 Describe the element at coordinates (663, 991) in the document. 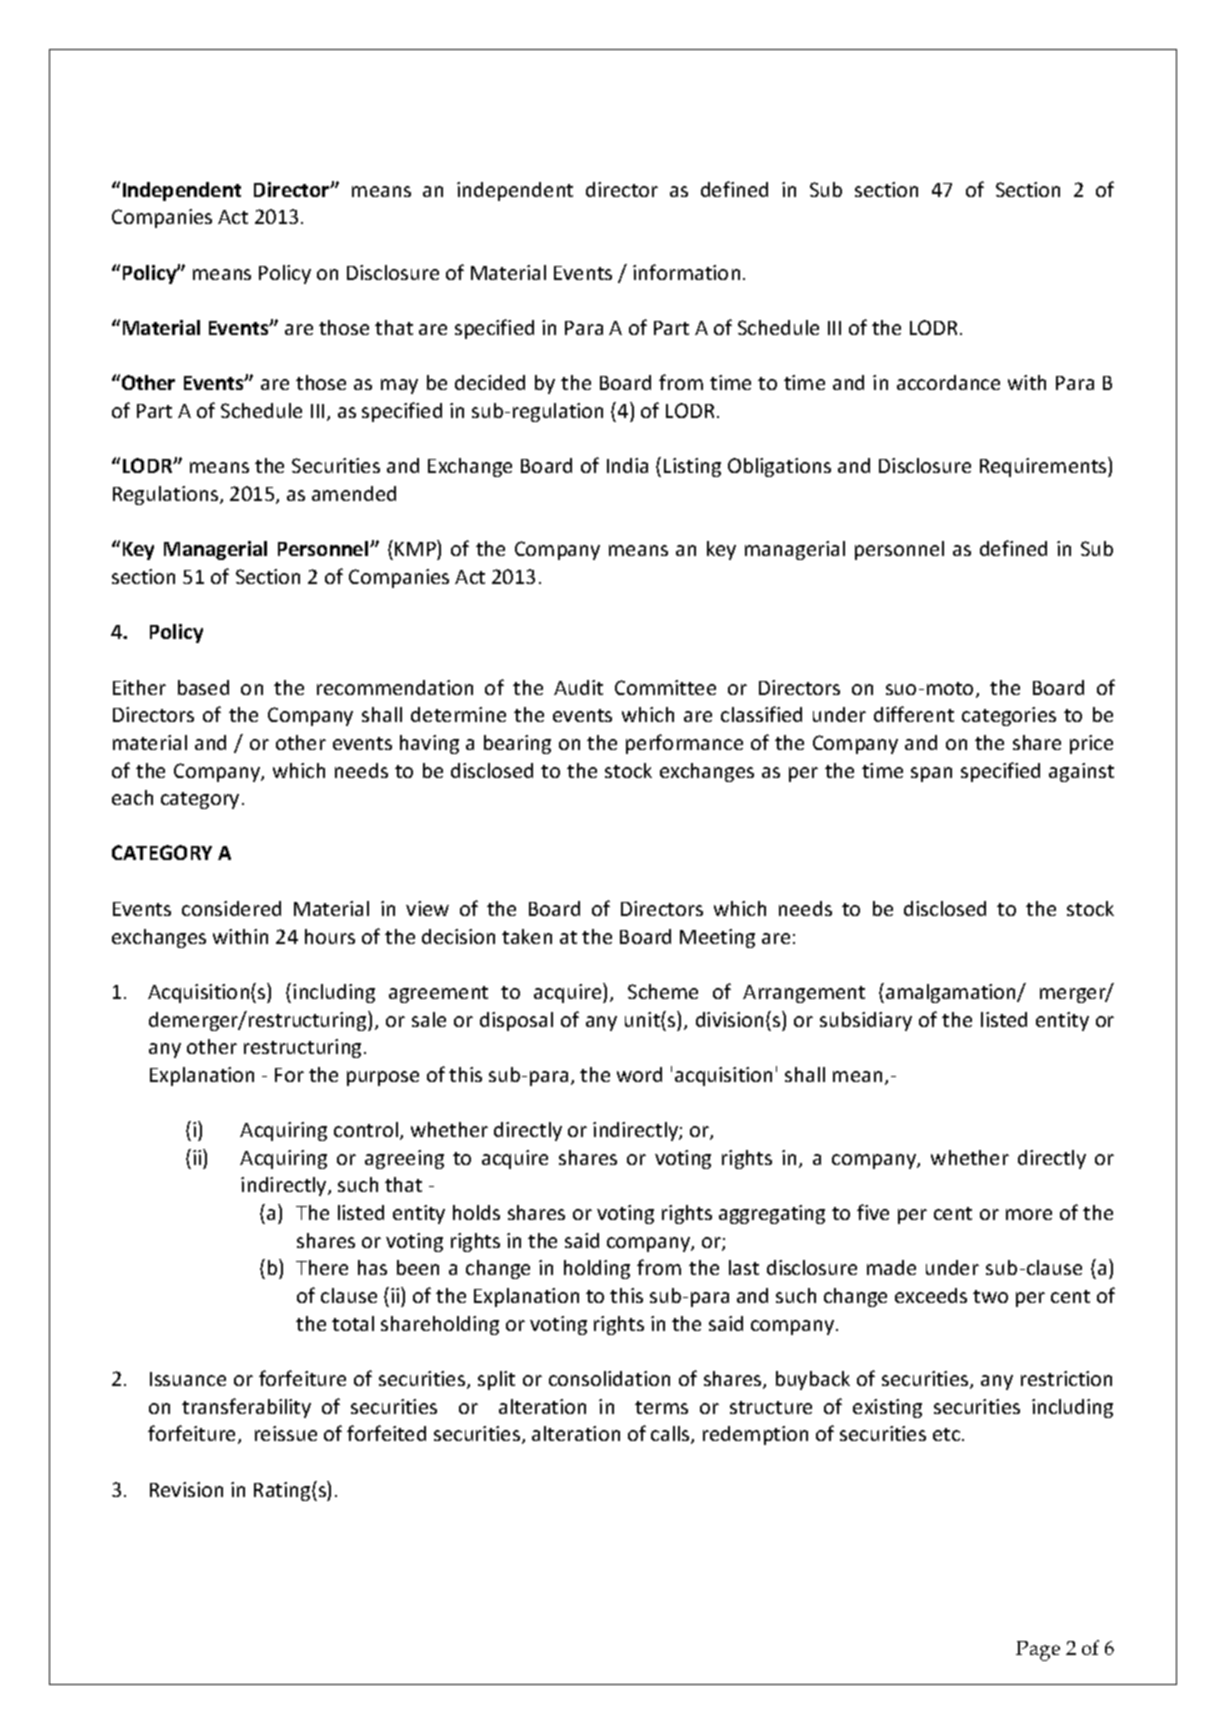

I see `Scheme` at that location.
